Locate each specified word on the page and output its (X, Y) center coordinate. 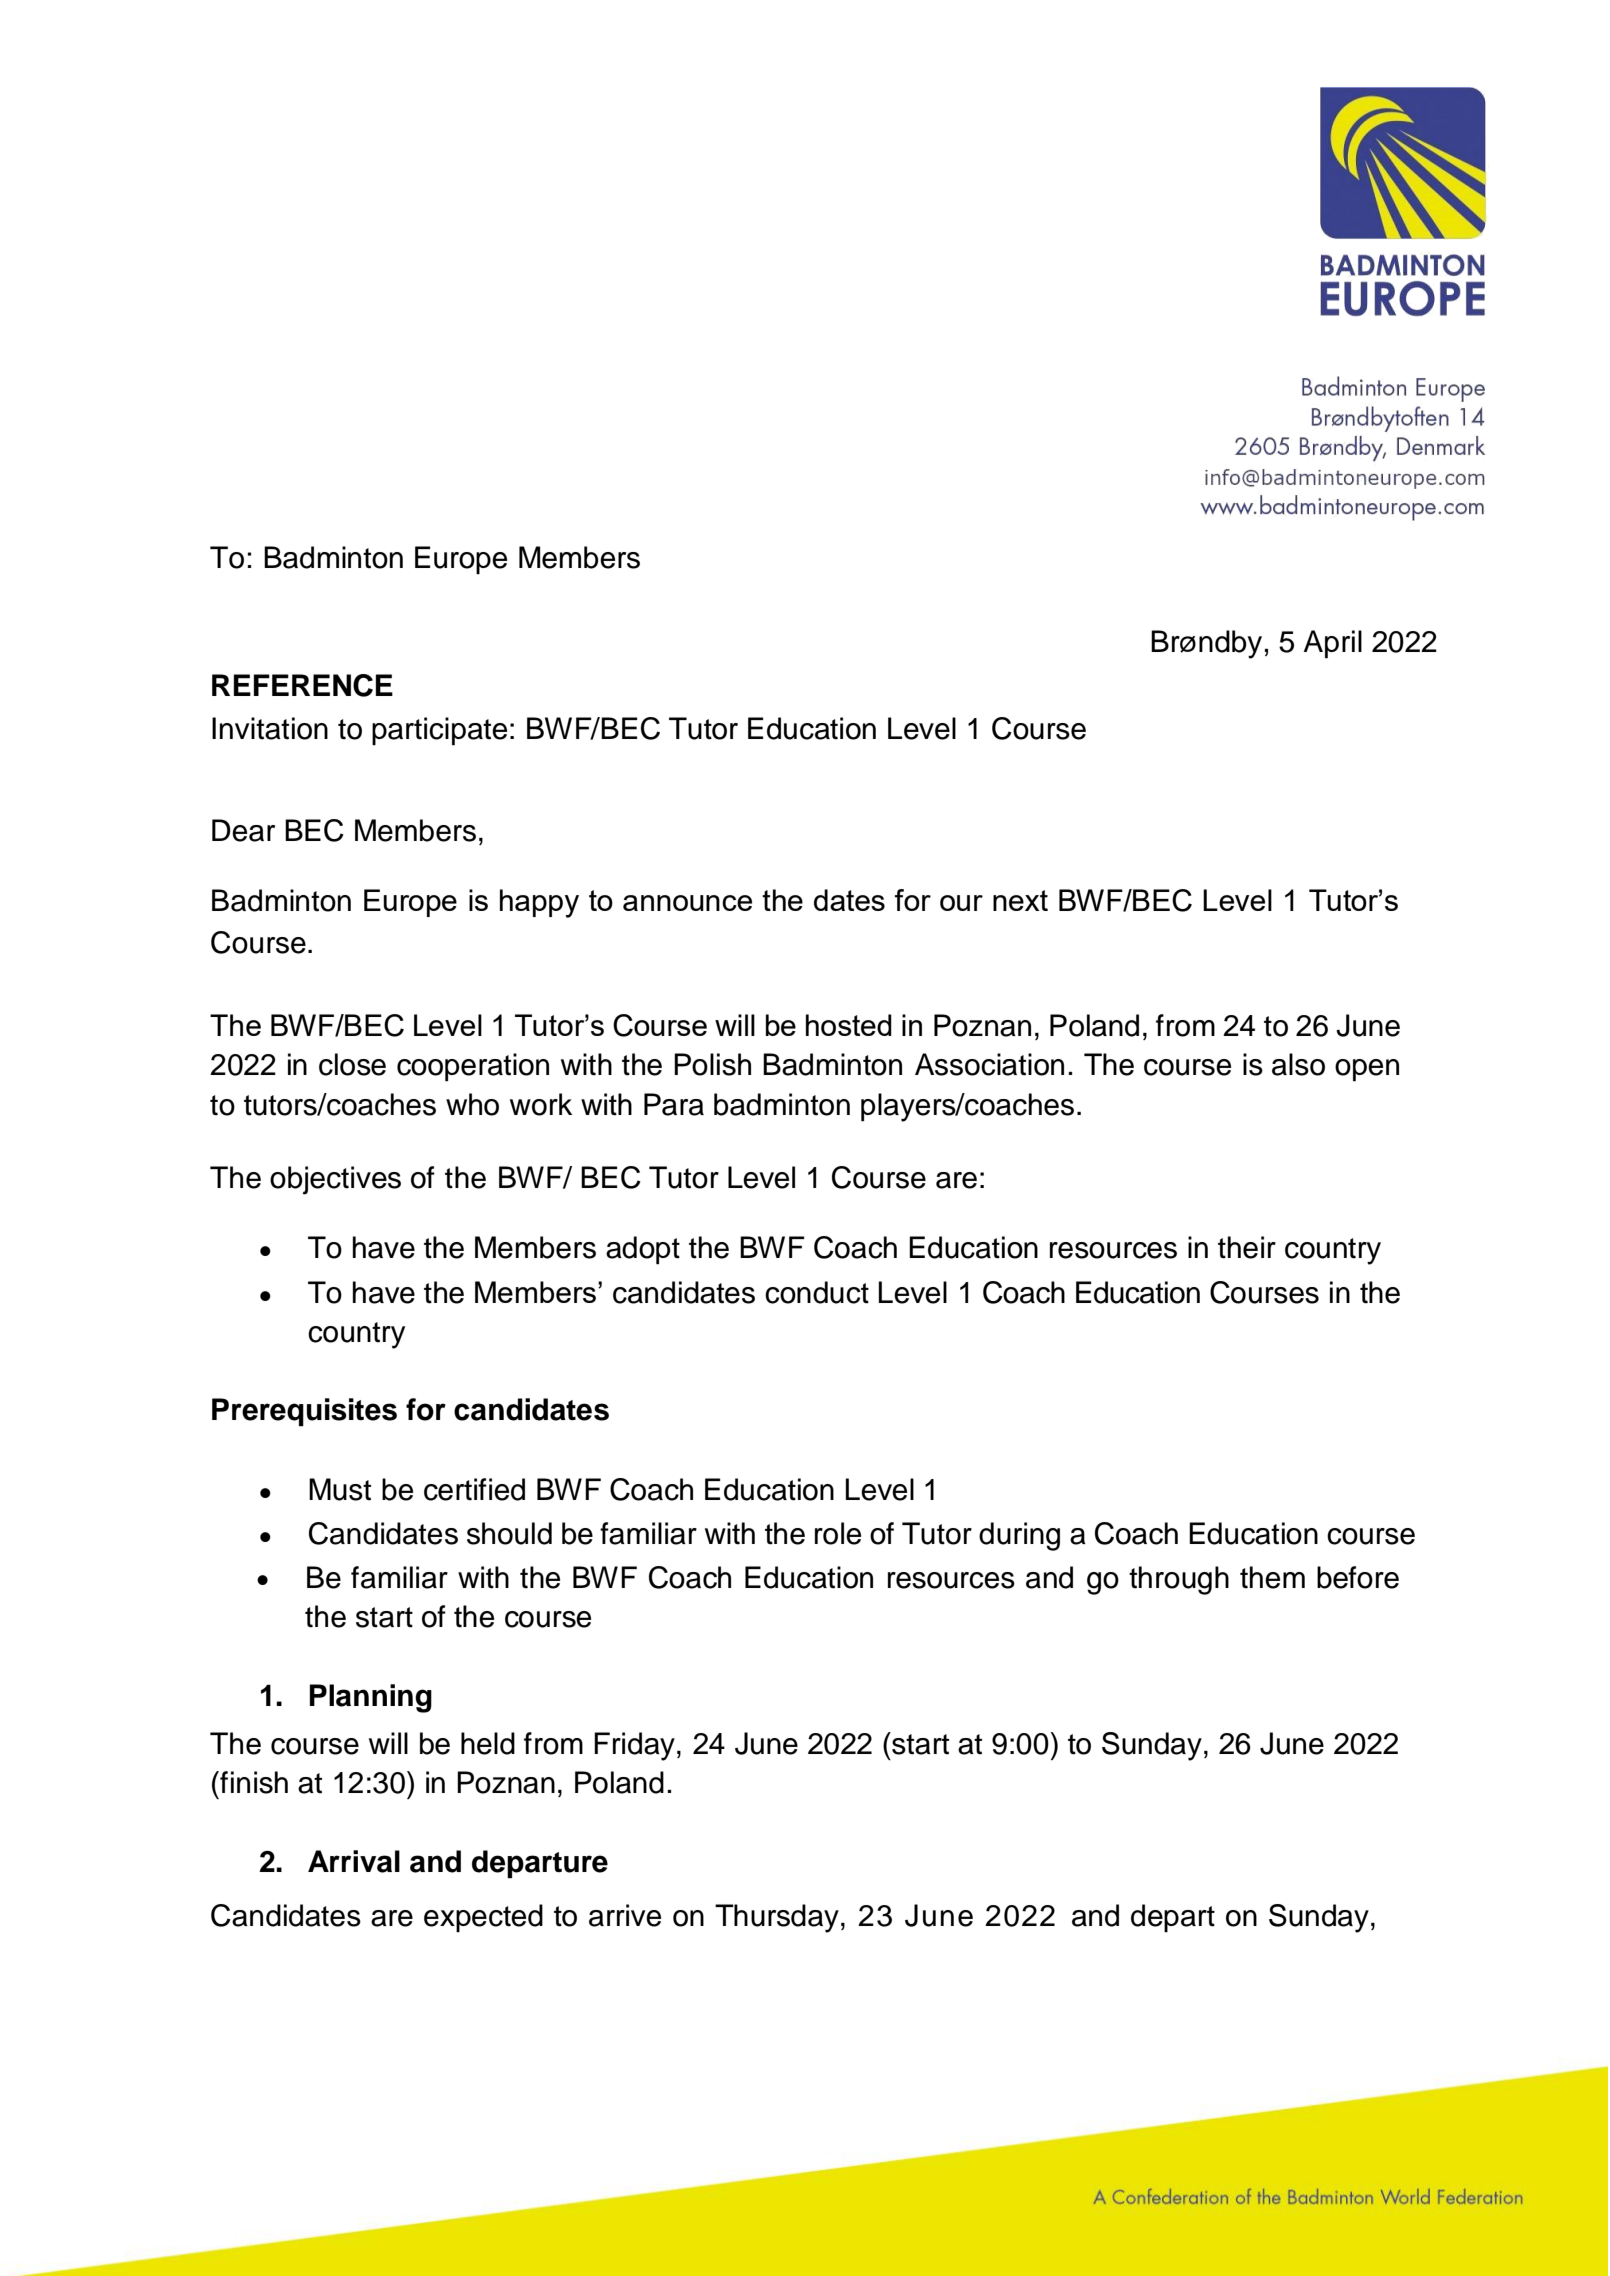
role (838, 1533)
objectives (335, 1180)
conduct (817, 1292)
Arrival (354, 1861)
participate (439, 731)
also (1298, 1064)
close (352, 1064)
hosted (849, 1025)
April (1332, 644)
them (1272, 1577)
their (1247, 1247)
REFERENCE (302, 685)
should (509, 1533)
